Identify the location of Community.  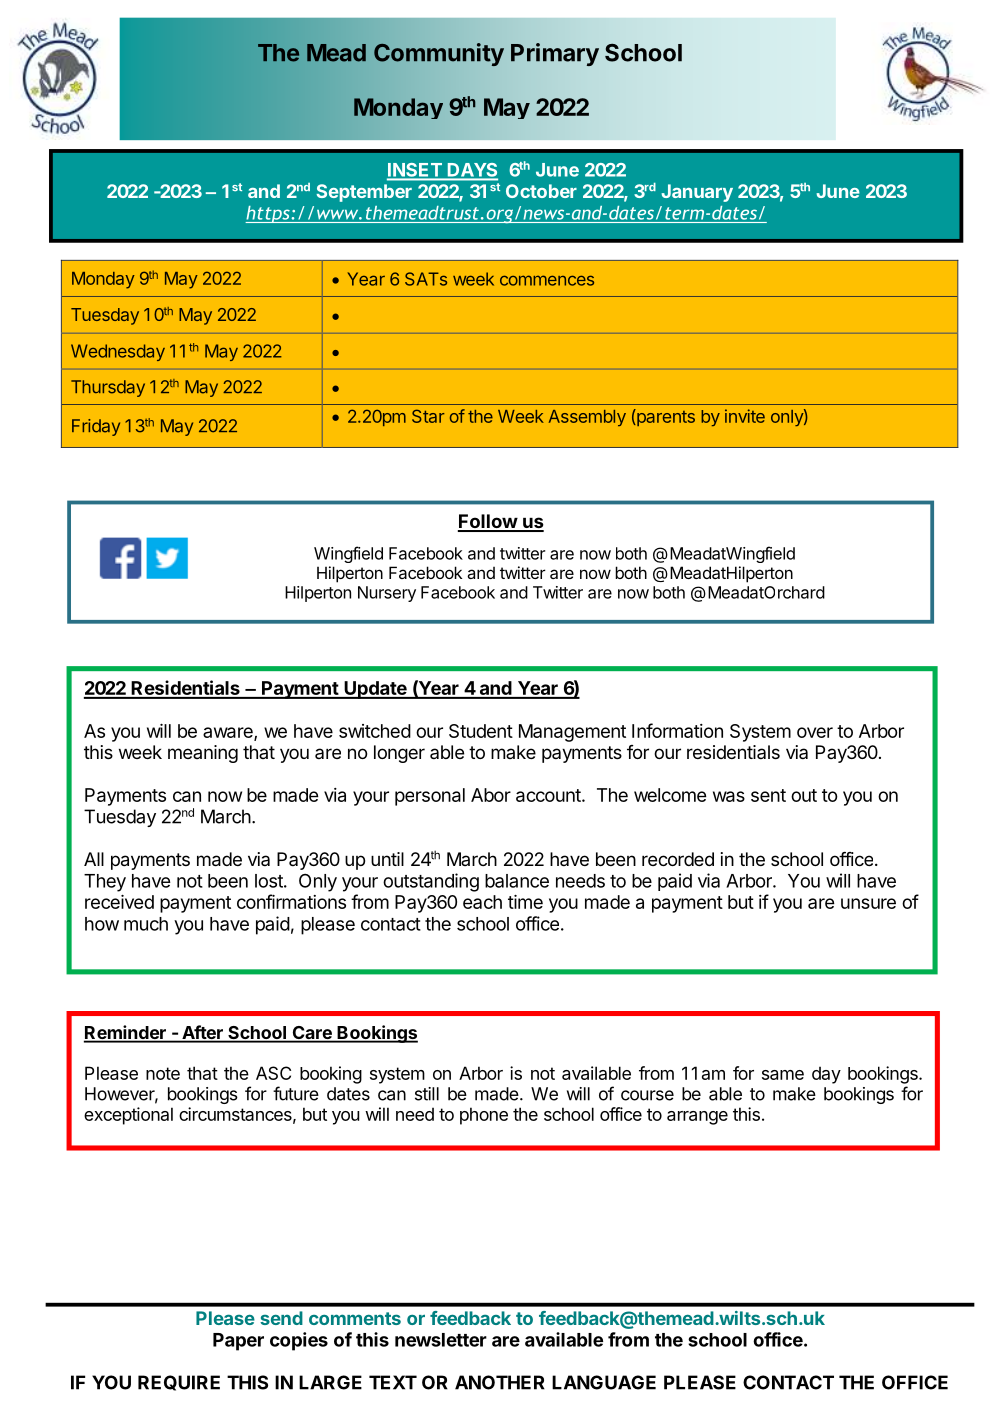
(439, 54).
